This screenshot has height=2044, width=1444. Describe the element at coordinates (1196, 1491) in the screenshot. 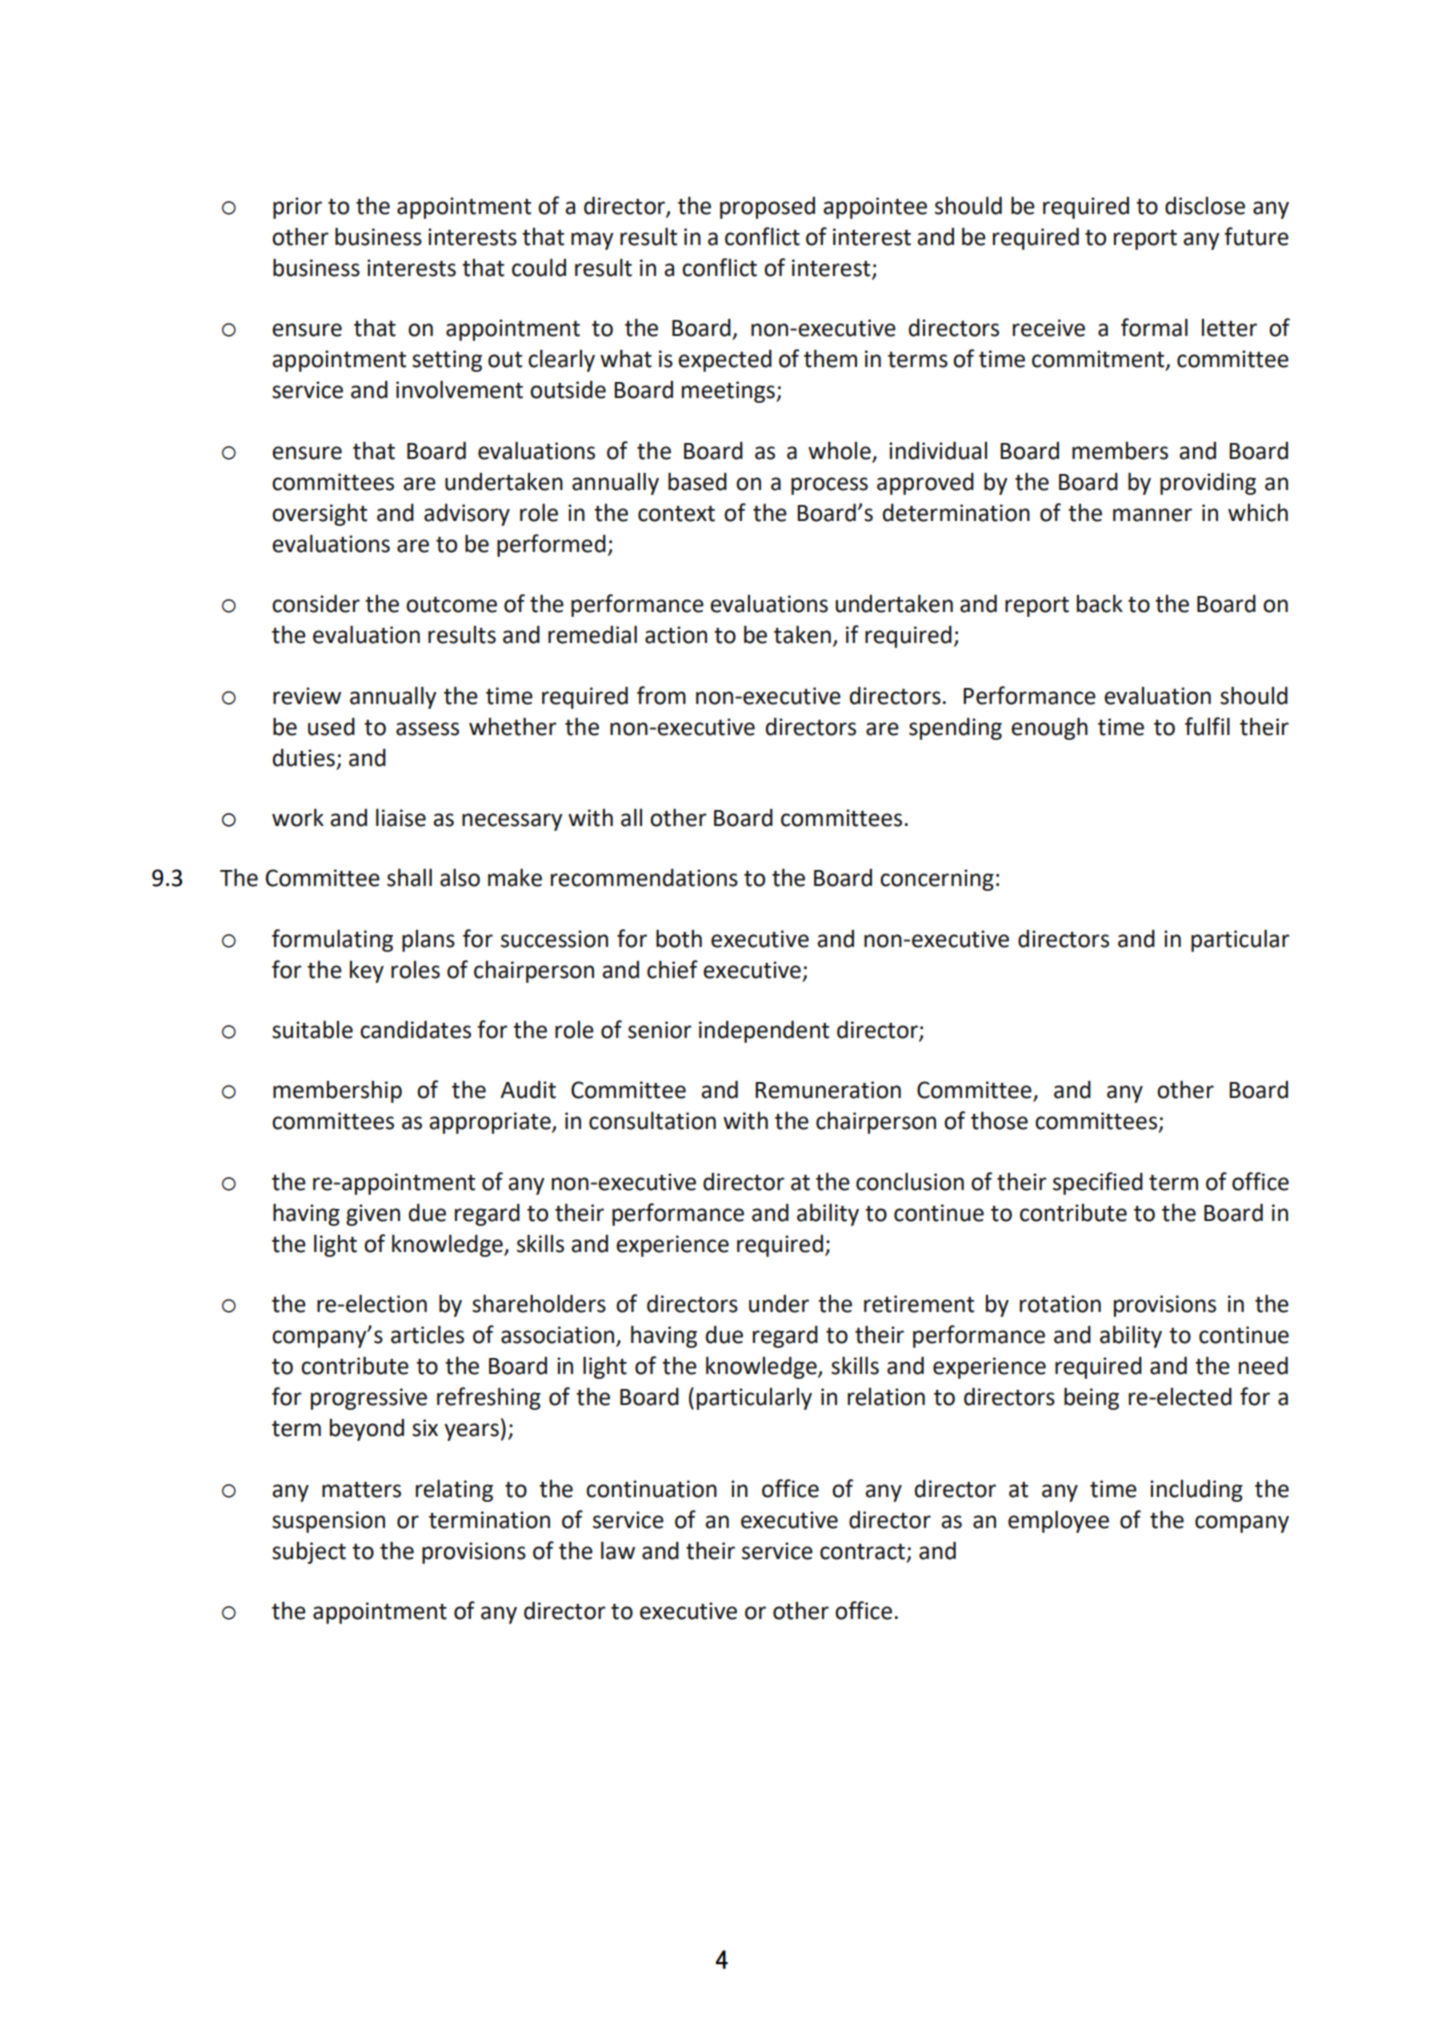

I see `including` at that location.
